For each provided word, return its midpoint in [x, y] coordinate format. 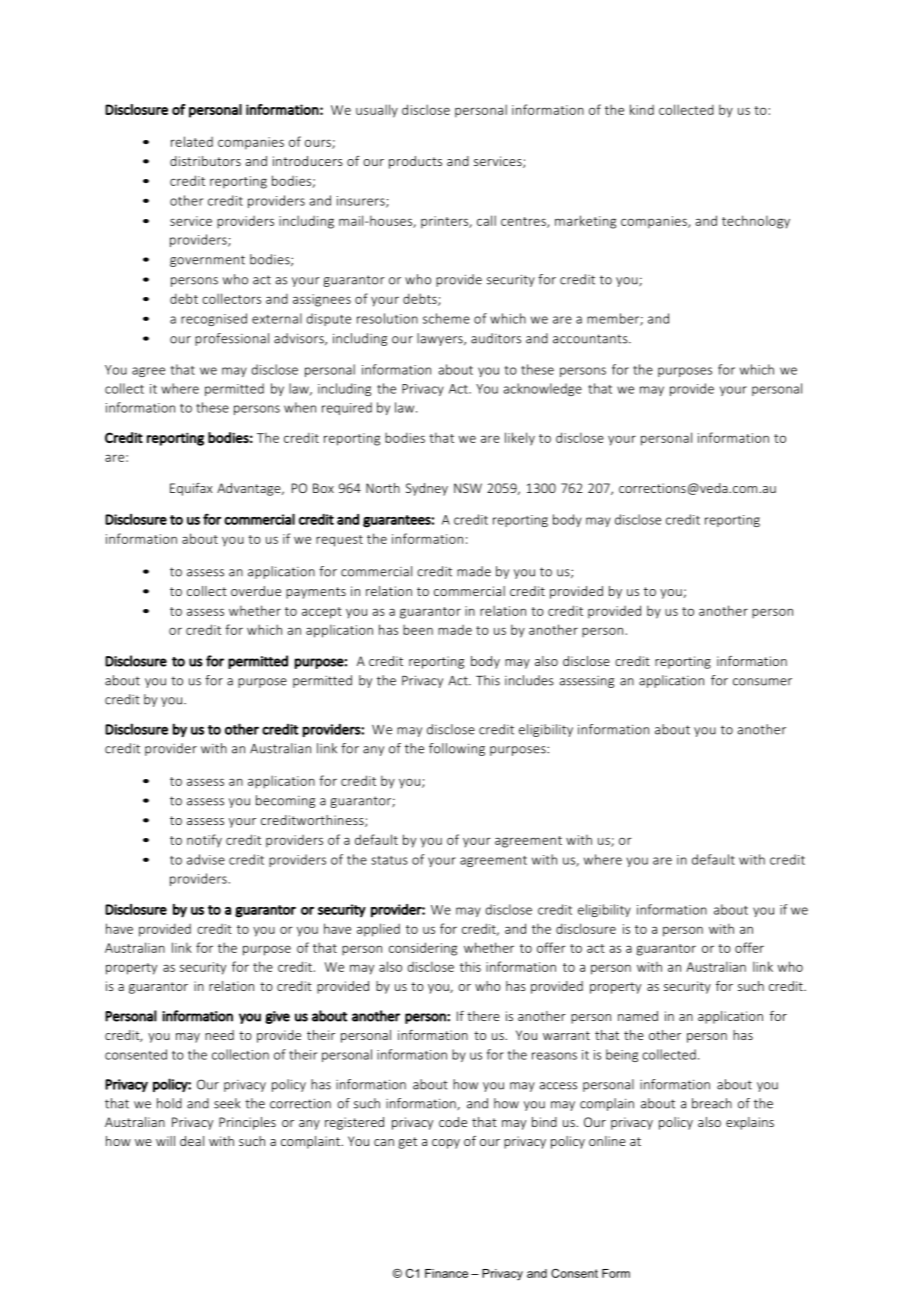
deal [192, 1141]
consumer [762, 682]
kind [642, 109]
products [415, 162]
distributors [205, 161]
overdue [256, 591]
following [457, 749]
